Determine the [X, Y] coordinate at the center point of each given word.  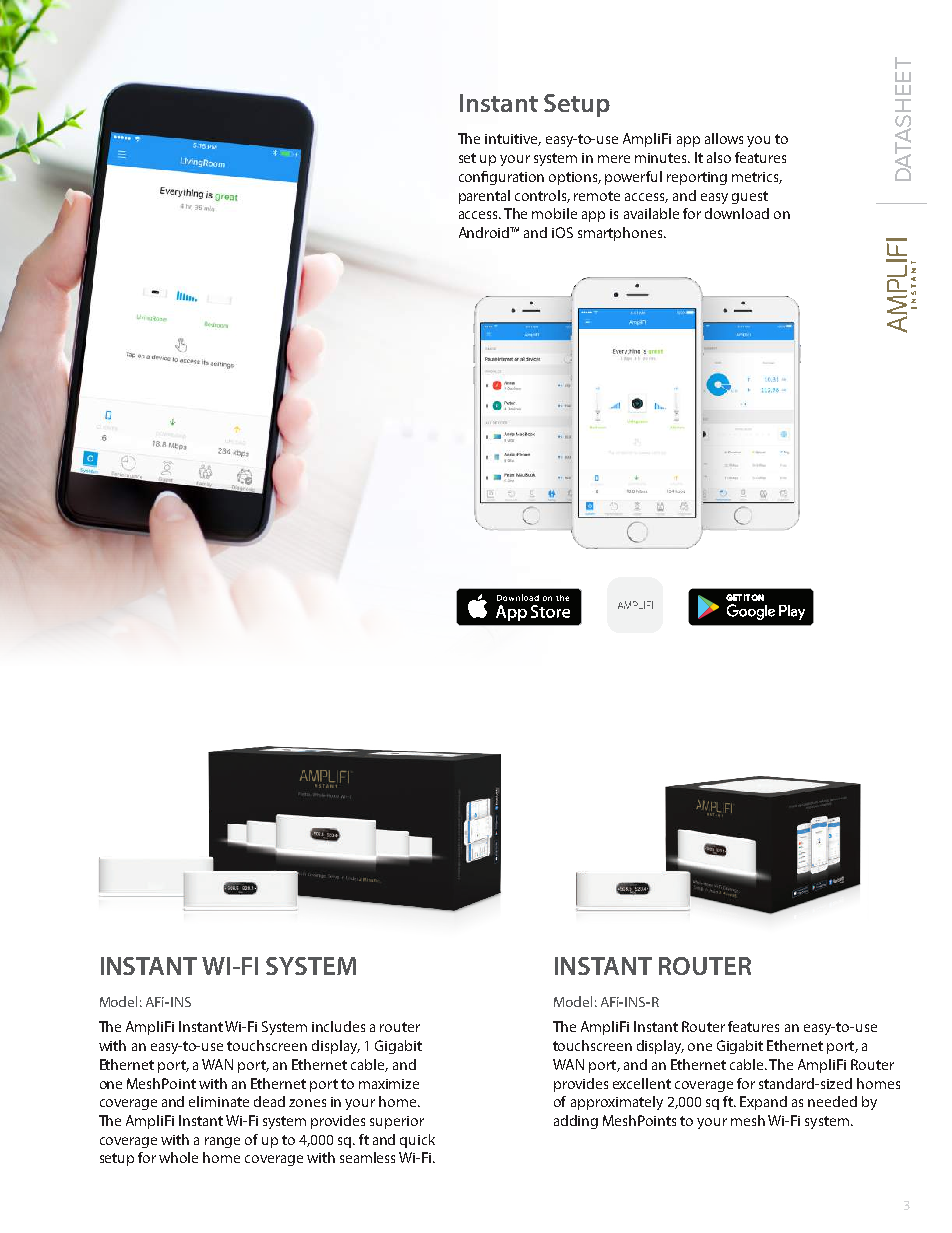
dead [269, 1101]
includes [338, 1026]
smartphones [621, 234]
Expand [763, 1103]
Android [485, 232]
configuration [501, 178]
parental [484, 197]
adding [576, 1122]
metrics [757, 178]
